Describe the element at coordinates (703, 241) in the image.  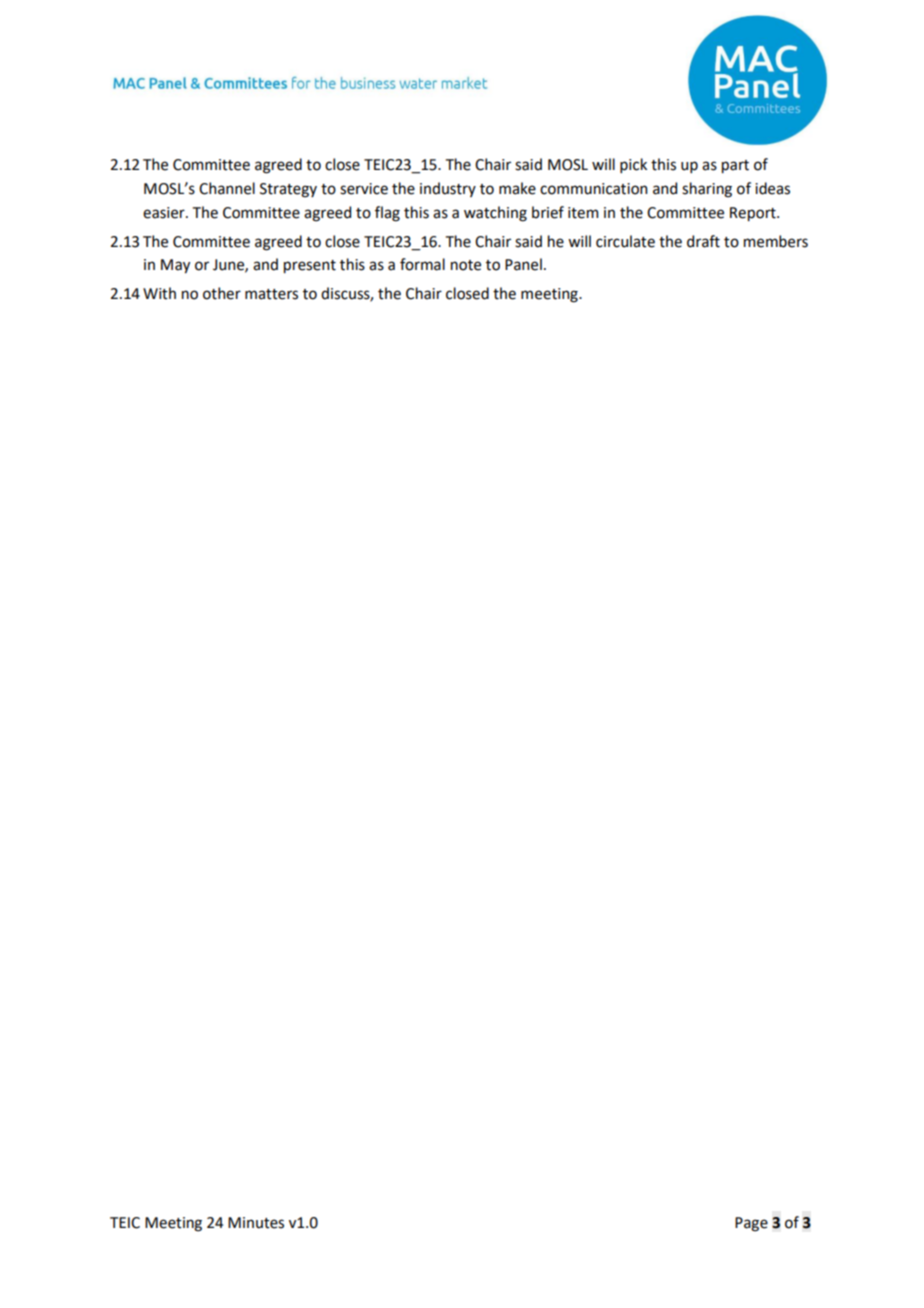
I see `draft` at that location.
